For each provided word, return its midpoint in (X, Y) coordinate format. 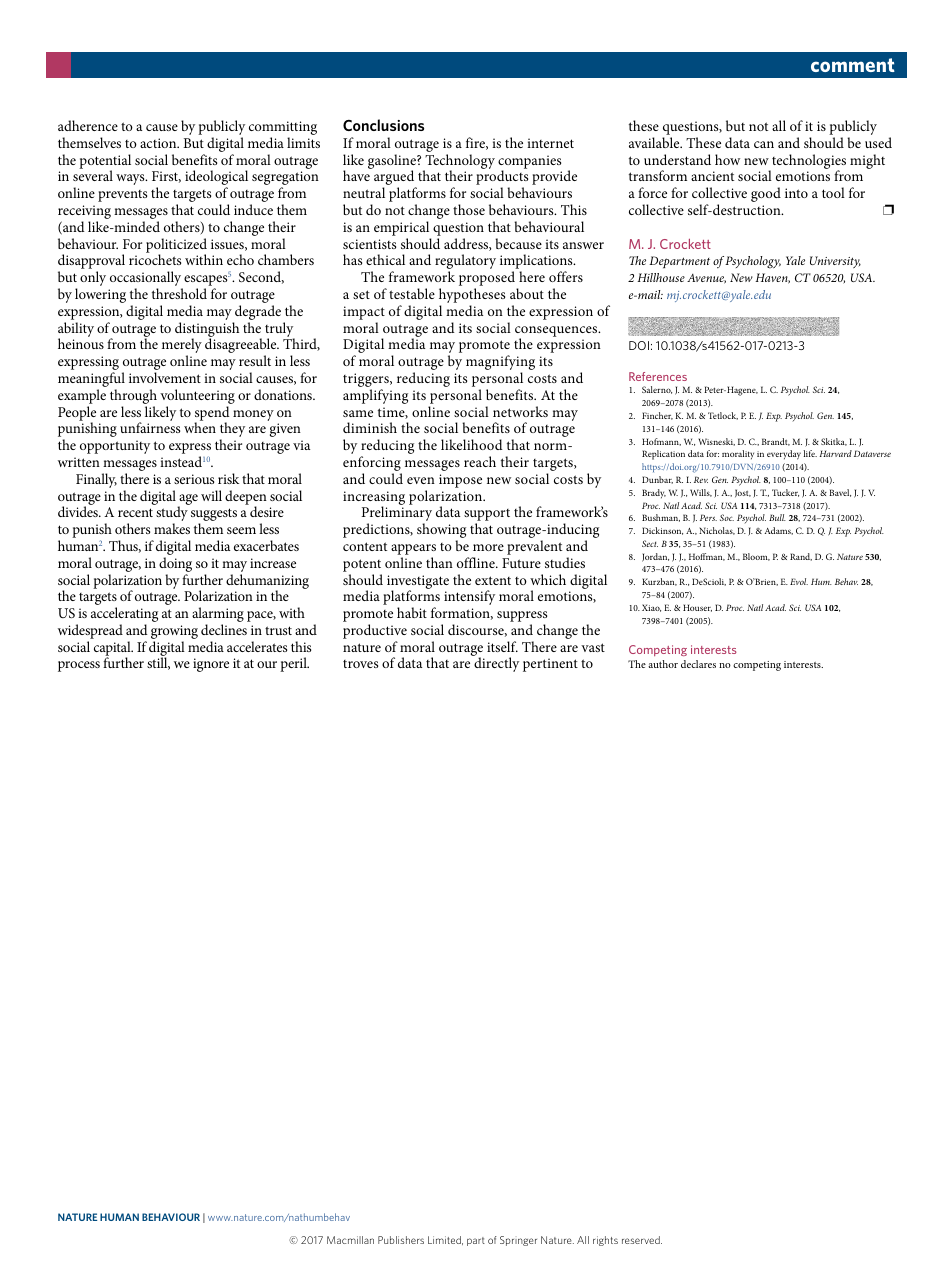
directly (496, 664)
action (159, 143)
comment (853, 65)
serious (194, 479)
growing (174, 633)
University (835, 262)
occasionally (146, 280)
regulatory (465, 263)
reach (480, 461)
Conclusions (383, 125)
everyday (784, 455)
